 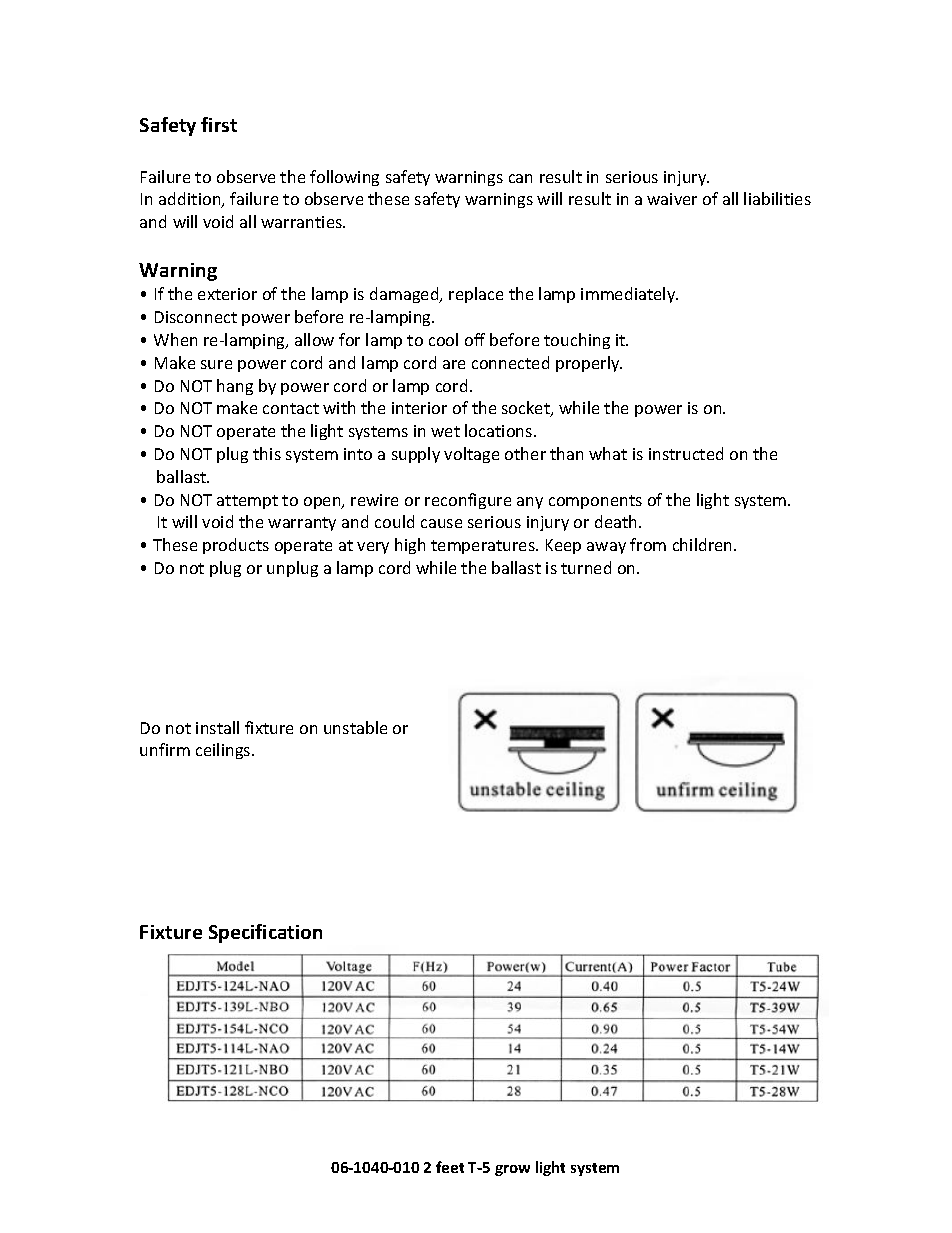 I want to click on temperatures, so click(x=484, y=547).
